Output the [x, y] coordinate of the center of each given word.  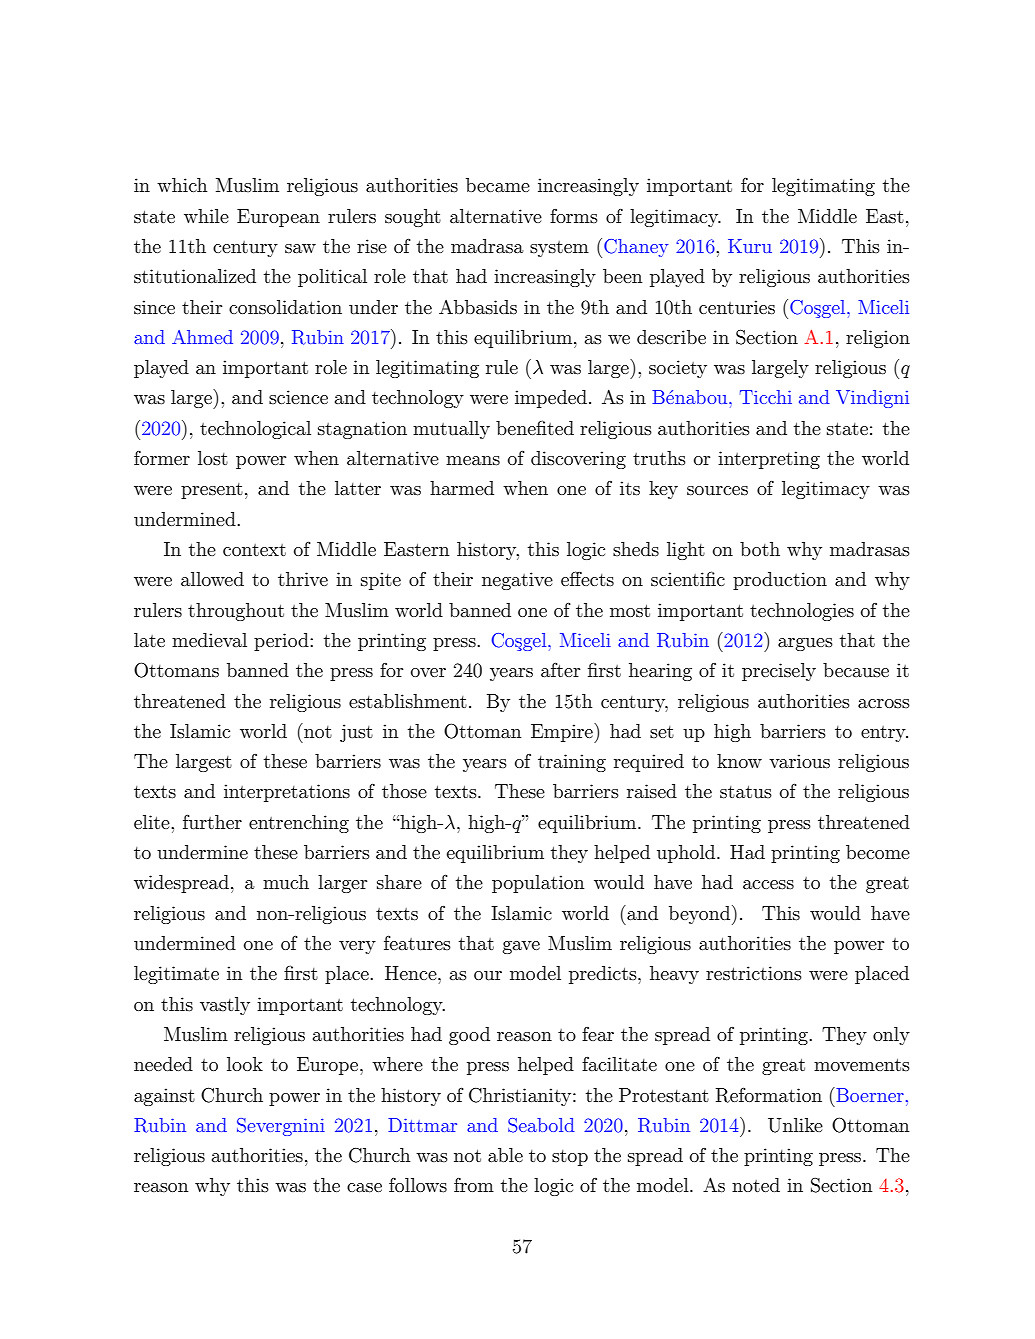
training [572, 763]
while [206, 216]
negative [517, 581]
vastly [225, 1006]
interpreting [769, 460]
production [780, 581]
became [498, 185]
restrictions [754, 973]
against [164, 1097]
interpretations [287, 793]
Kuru [750, 246]
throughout [236, 612]
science [298, 397]
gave [521, 947]
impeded [551, 399]
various [799, 761]
